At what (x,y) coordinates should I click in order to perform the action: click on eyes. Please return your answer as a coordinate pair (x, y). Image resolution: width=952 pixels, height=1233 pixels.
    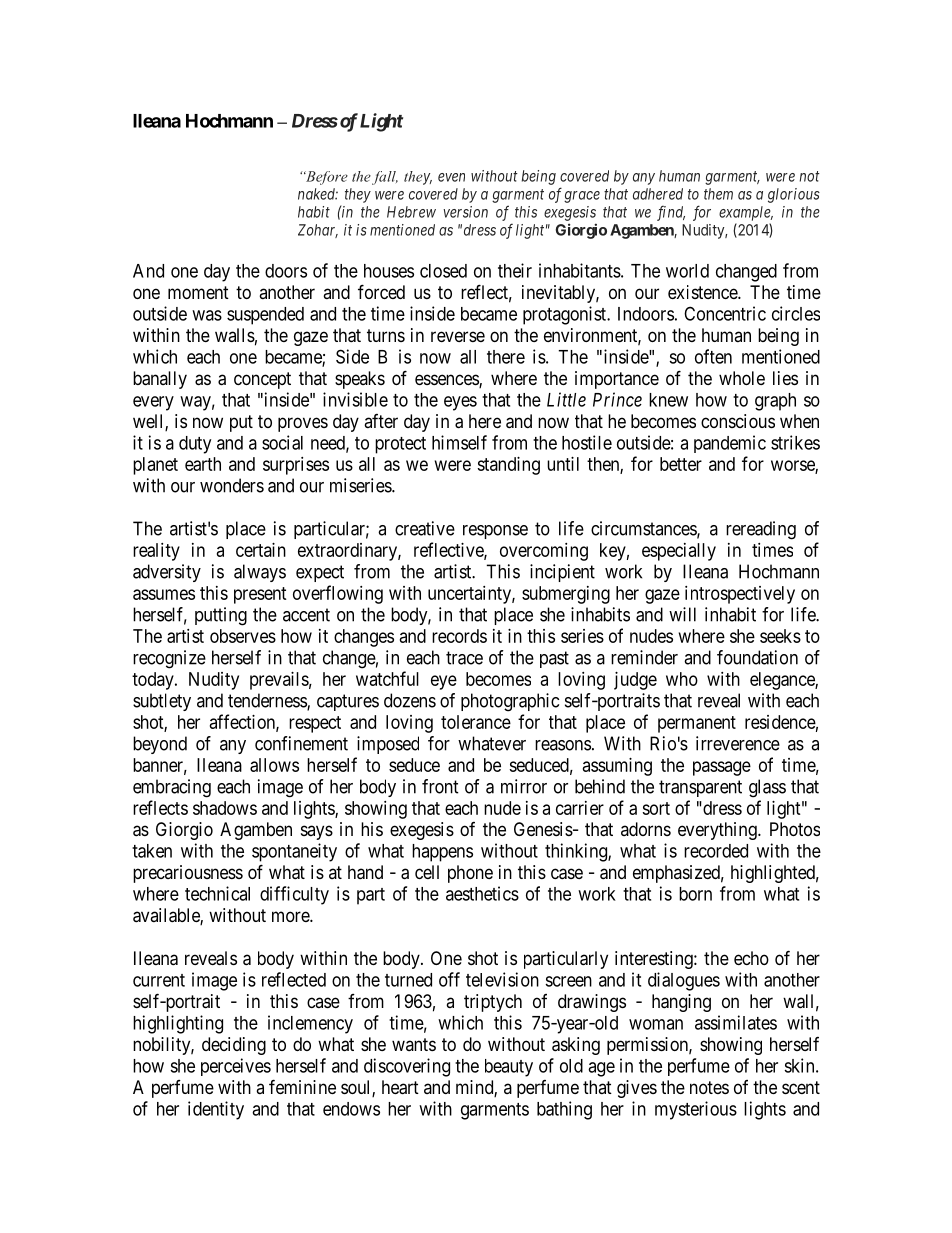
    Looking at the image, I should click on (460, 403).
